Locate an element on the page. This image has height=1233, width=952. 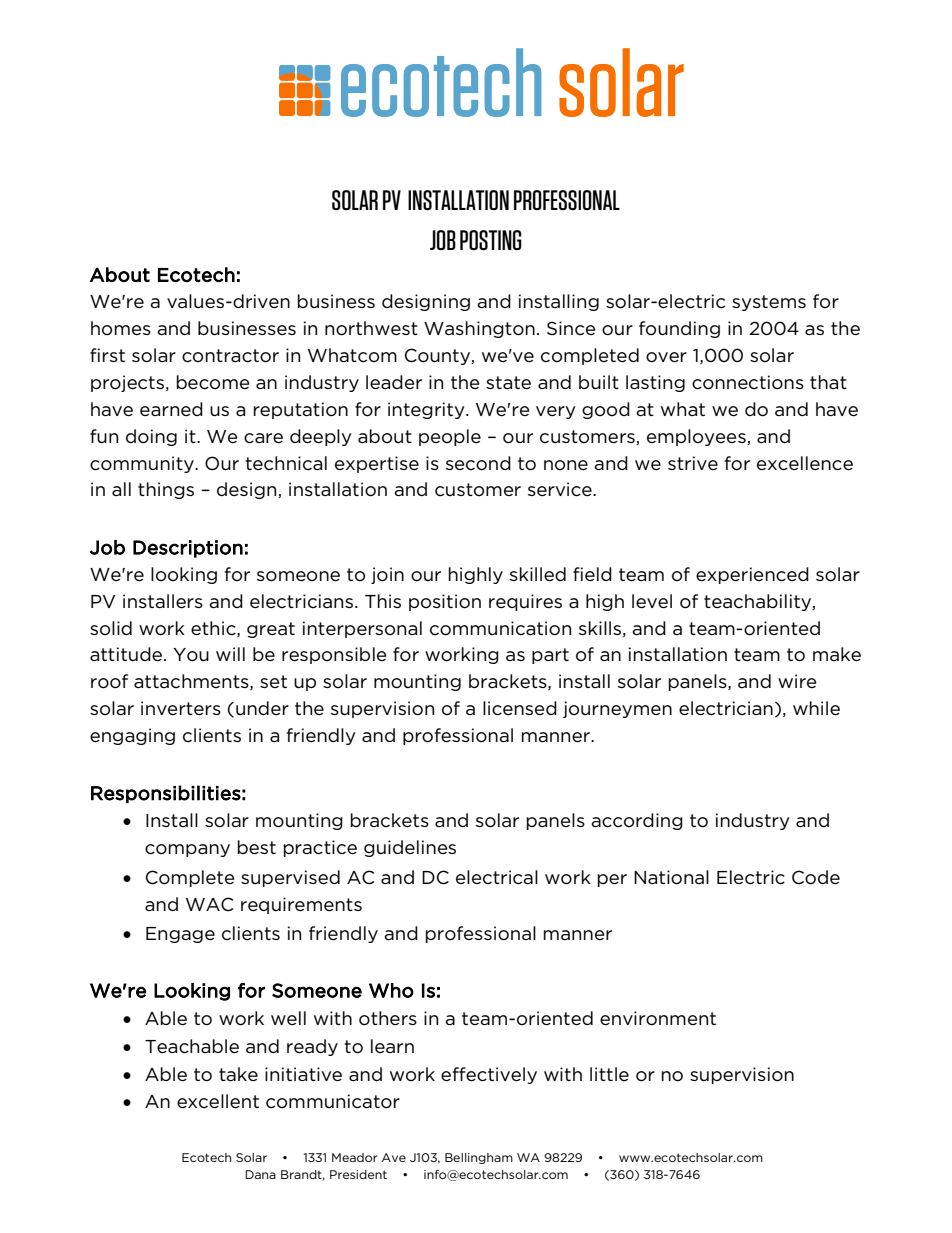
environment is located at coordinates (658, 1018).
